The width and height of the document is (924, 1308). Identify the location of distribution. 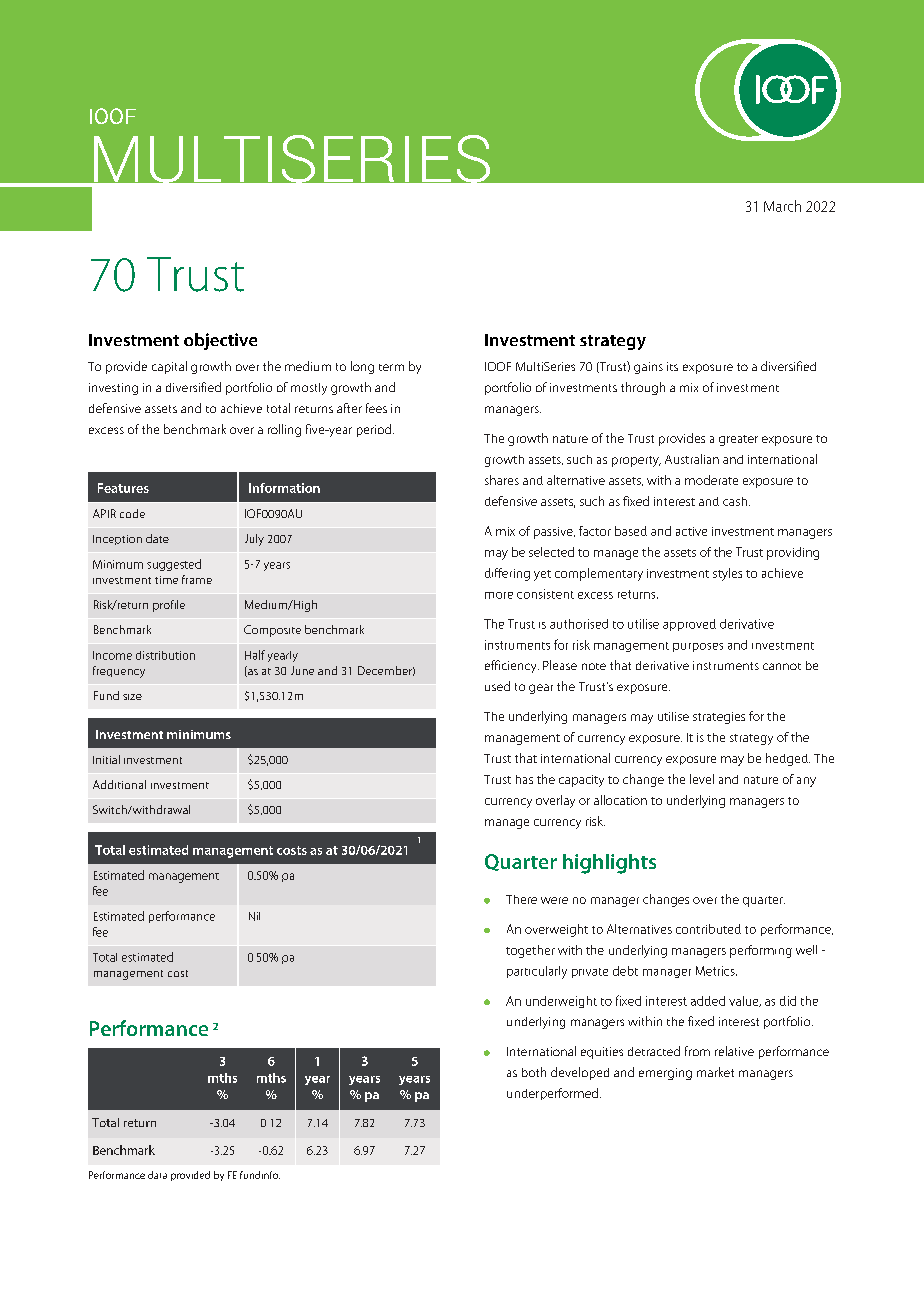
(165, 655).
